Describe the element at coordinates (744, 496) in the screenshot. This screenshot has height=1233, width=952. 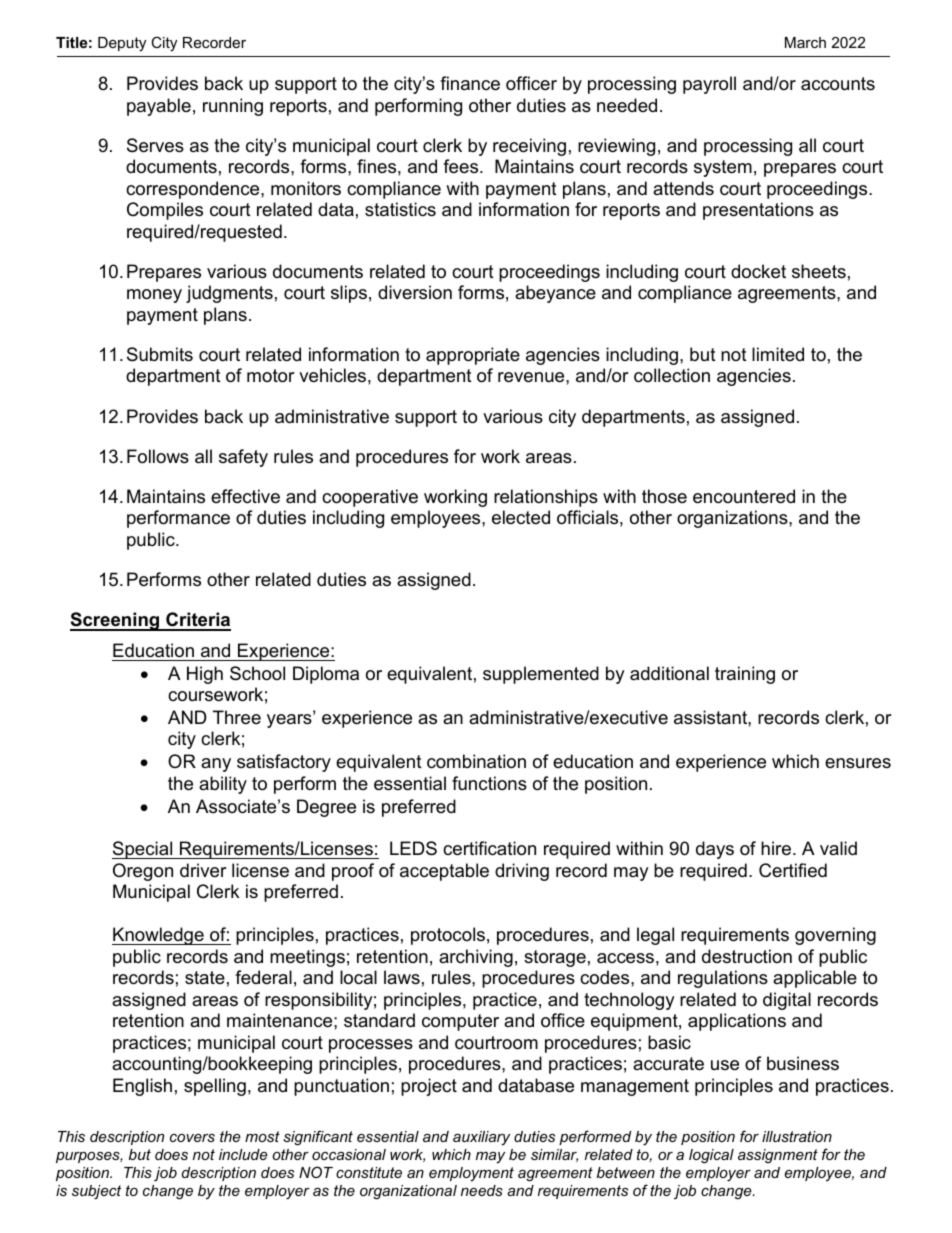
I see `encountered` at that location.
